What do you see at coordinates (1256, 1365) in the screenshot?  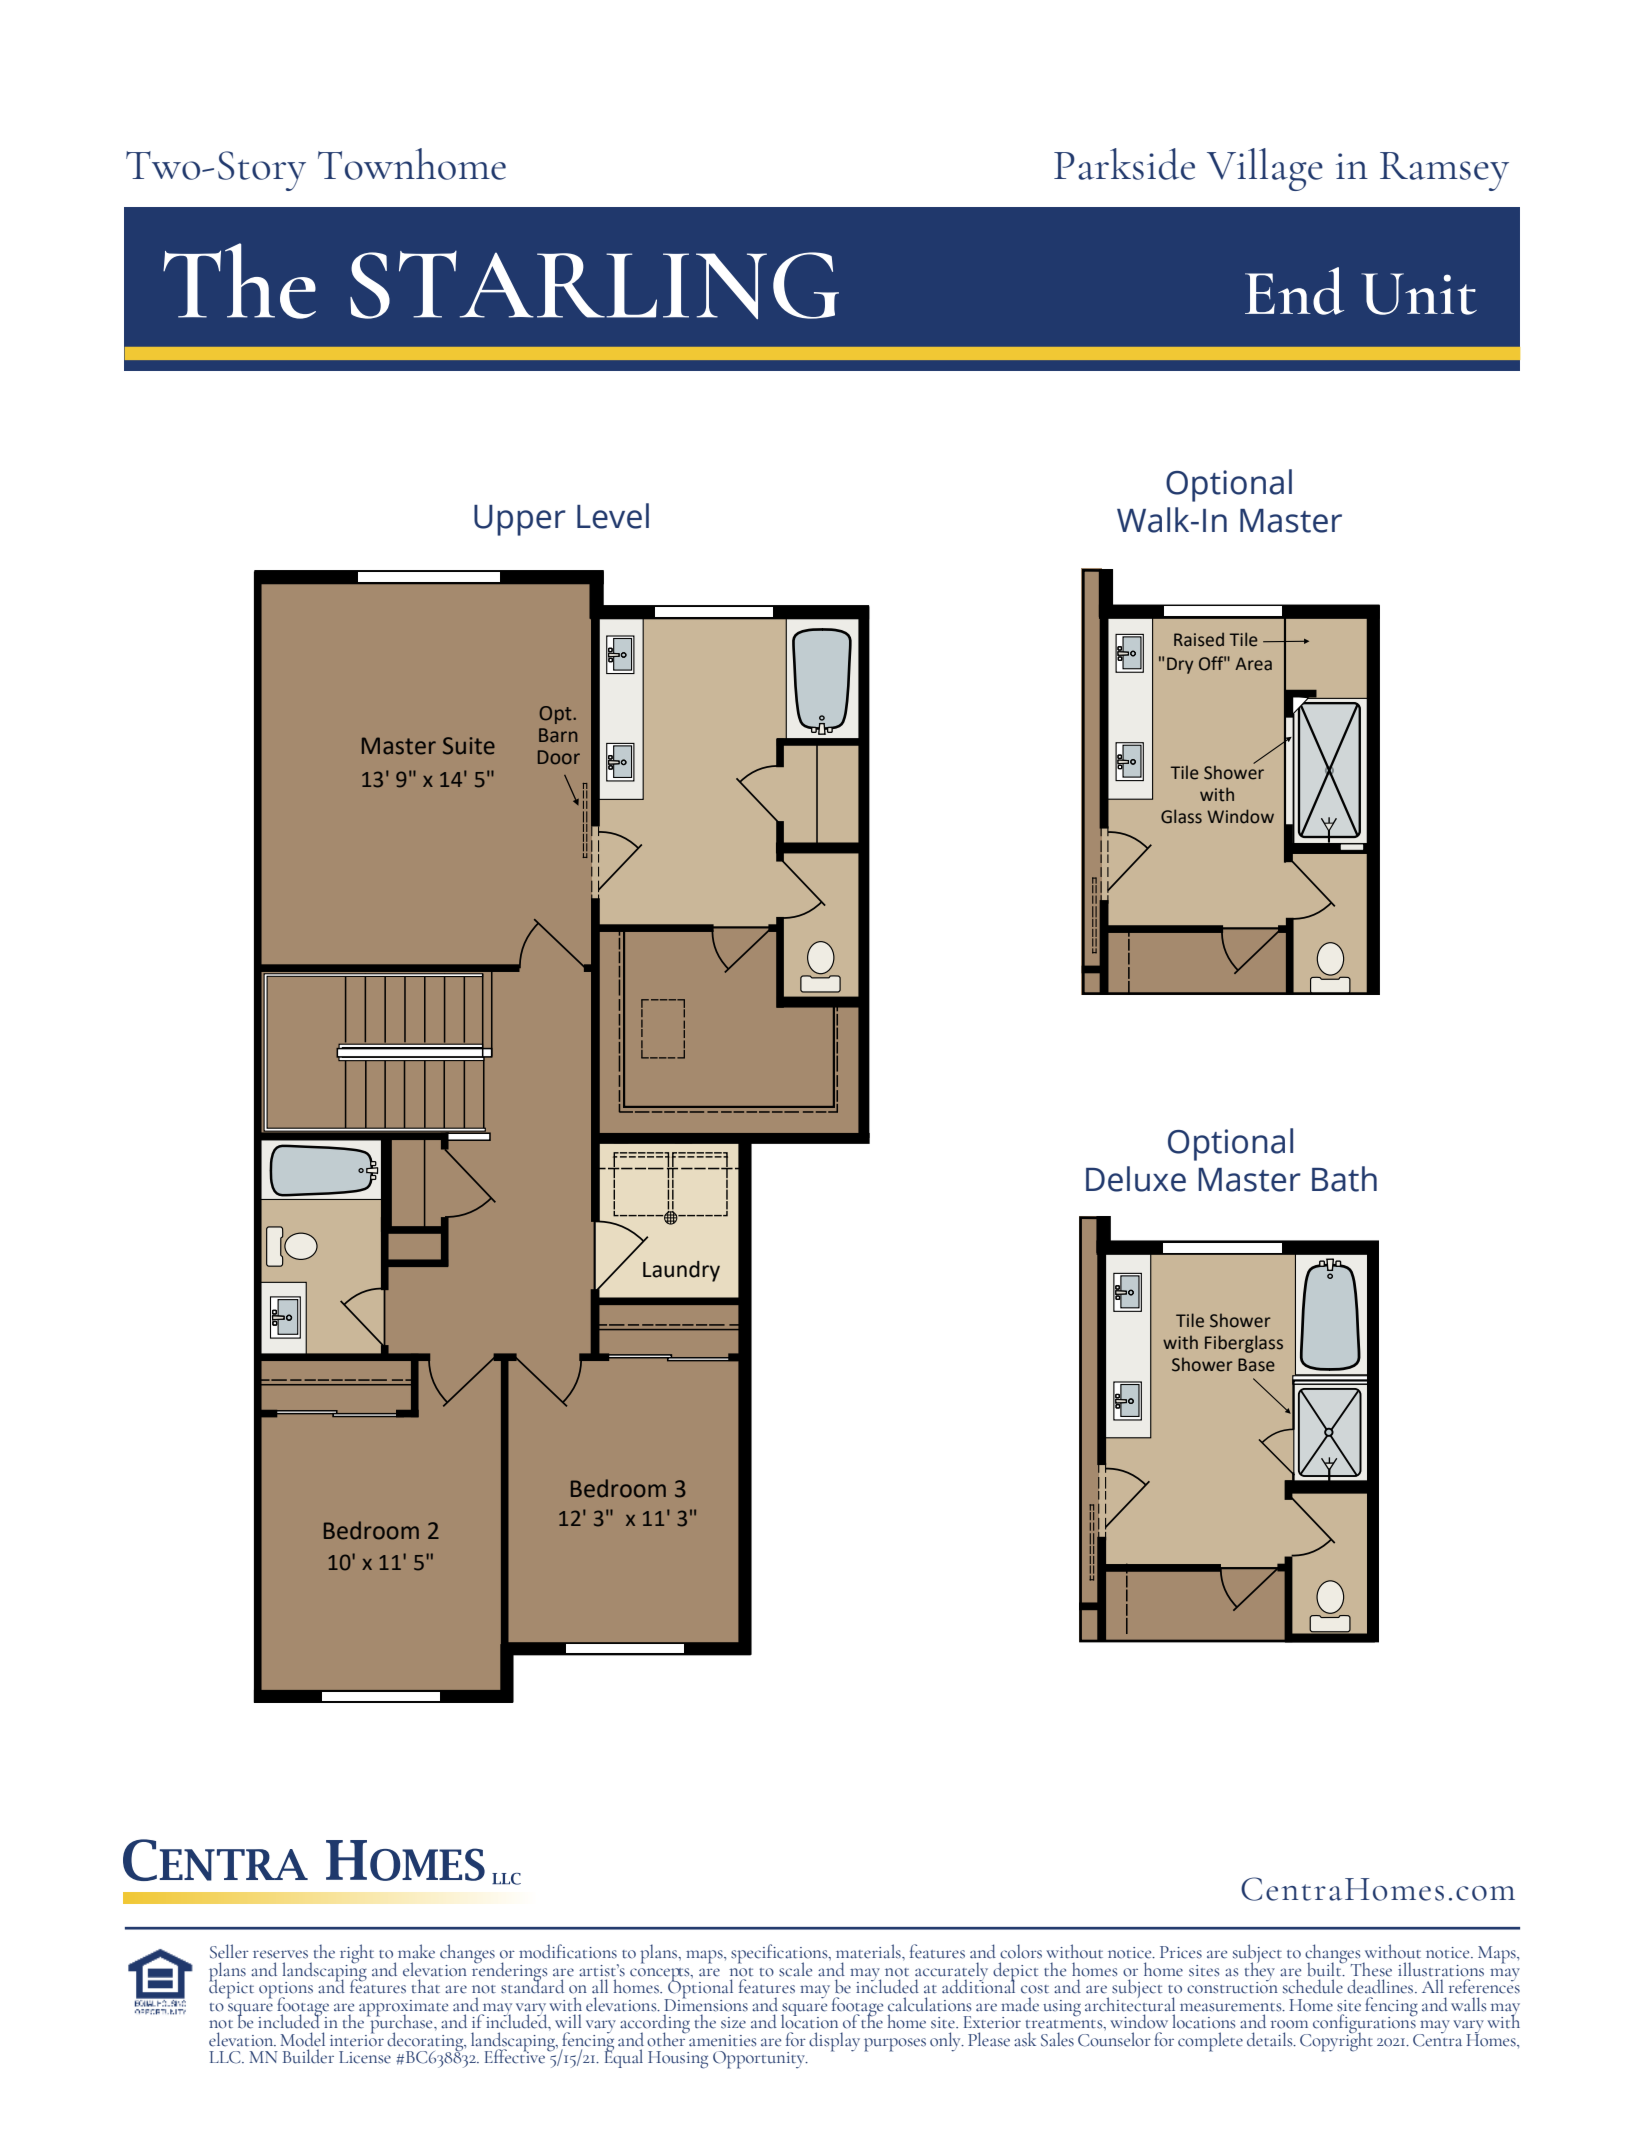 I see `Base` at bounding box center [1256, 1365].
